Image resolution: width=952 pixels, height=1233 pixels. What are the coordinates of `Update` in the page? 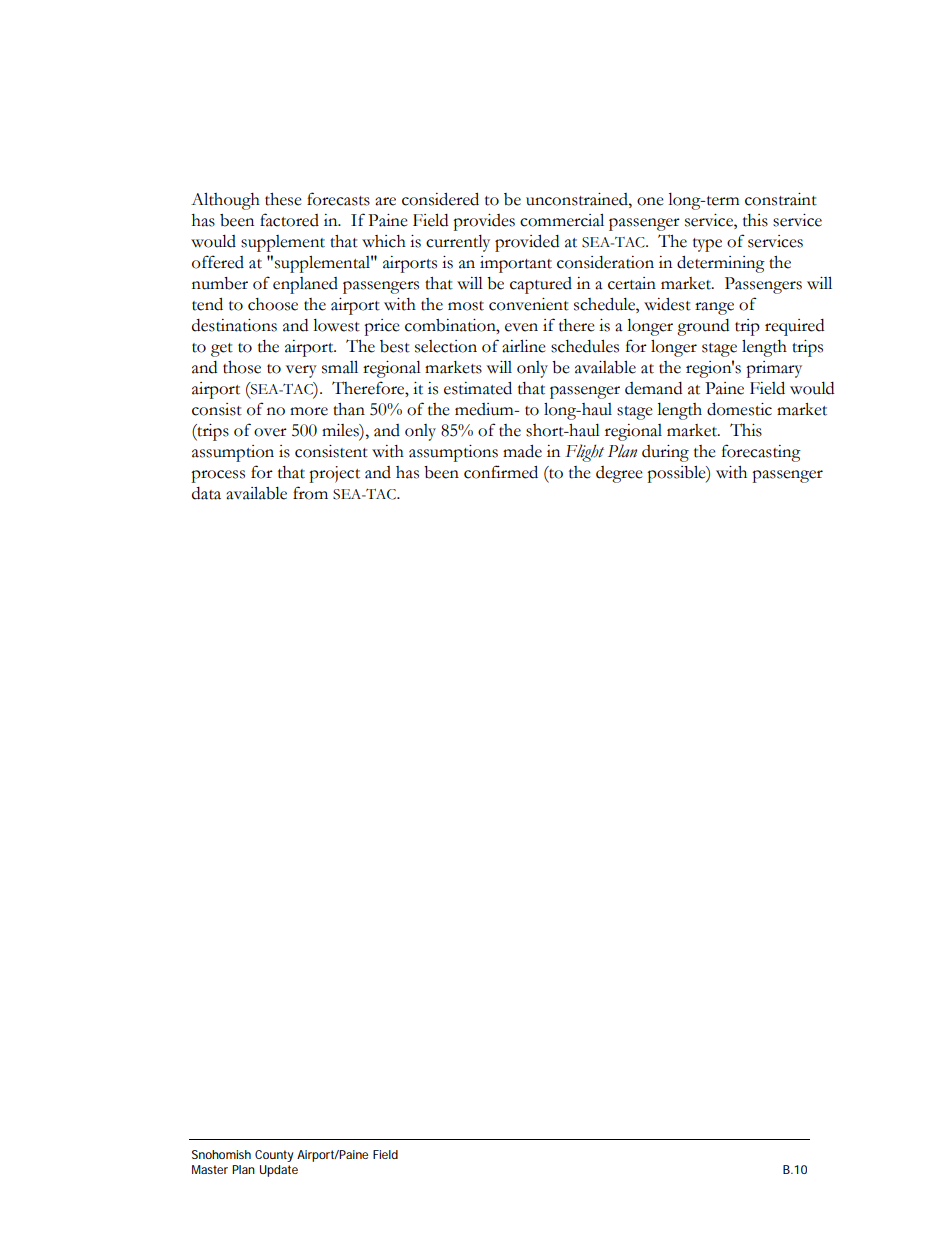 It's located at (279, 1171).
